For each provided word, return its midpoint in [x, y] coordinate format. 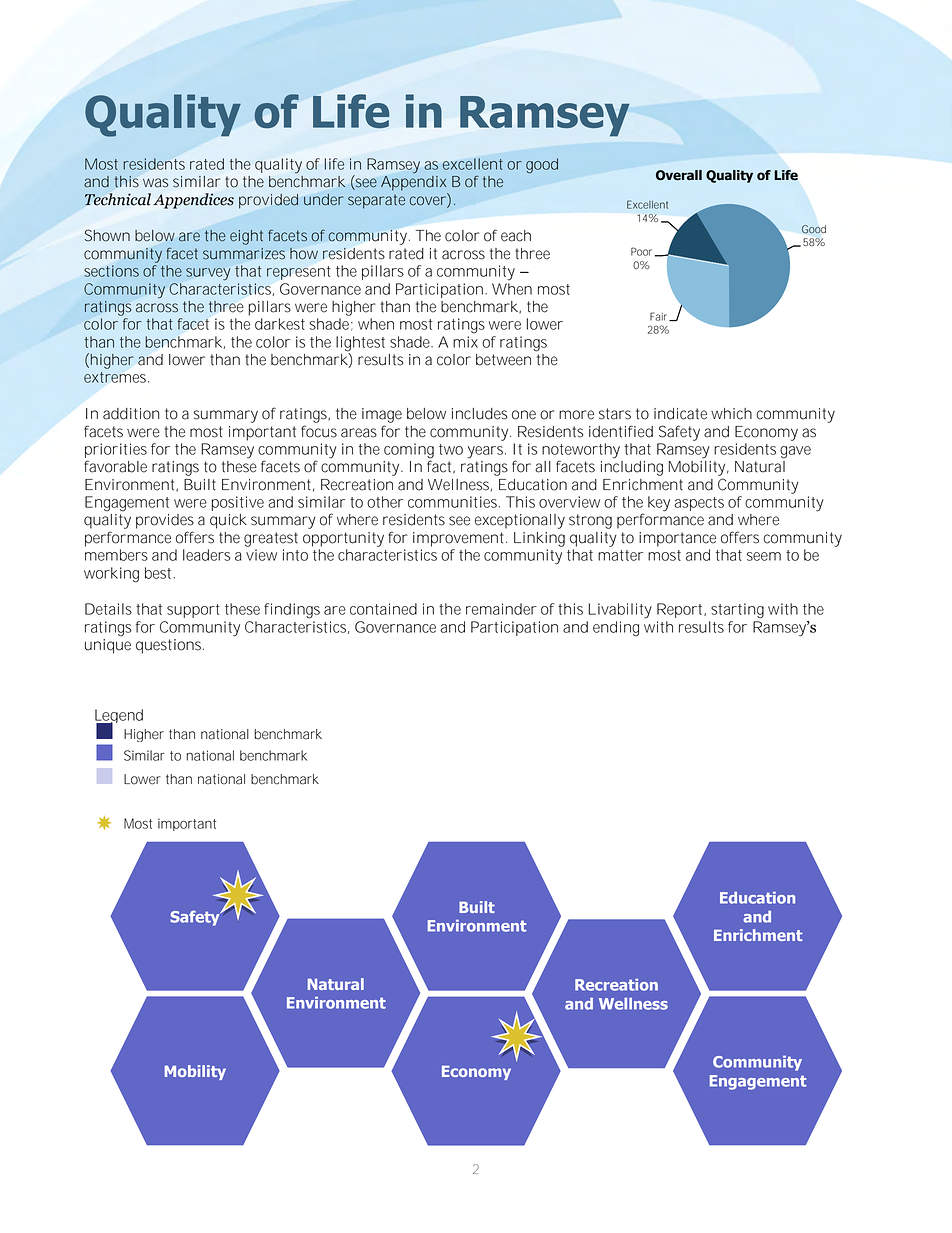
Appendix [413, 183]
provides [165, 521]
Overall [679, 175]
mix [465, 342]
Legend [119, 717]
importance [677, 539]
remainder [501, 609]
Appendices [193, 201]
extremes [116, 377]
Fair [660, 316]
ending [616, 629]
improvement [460, 539]
